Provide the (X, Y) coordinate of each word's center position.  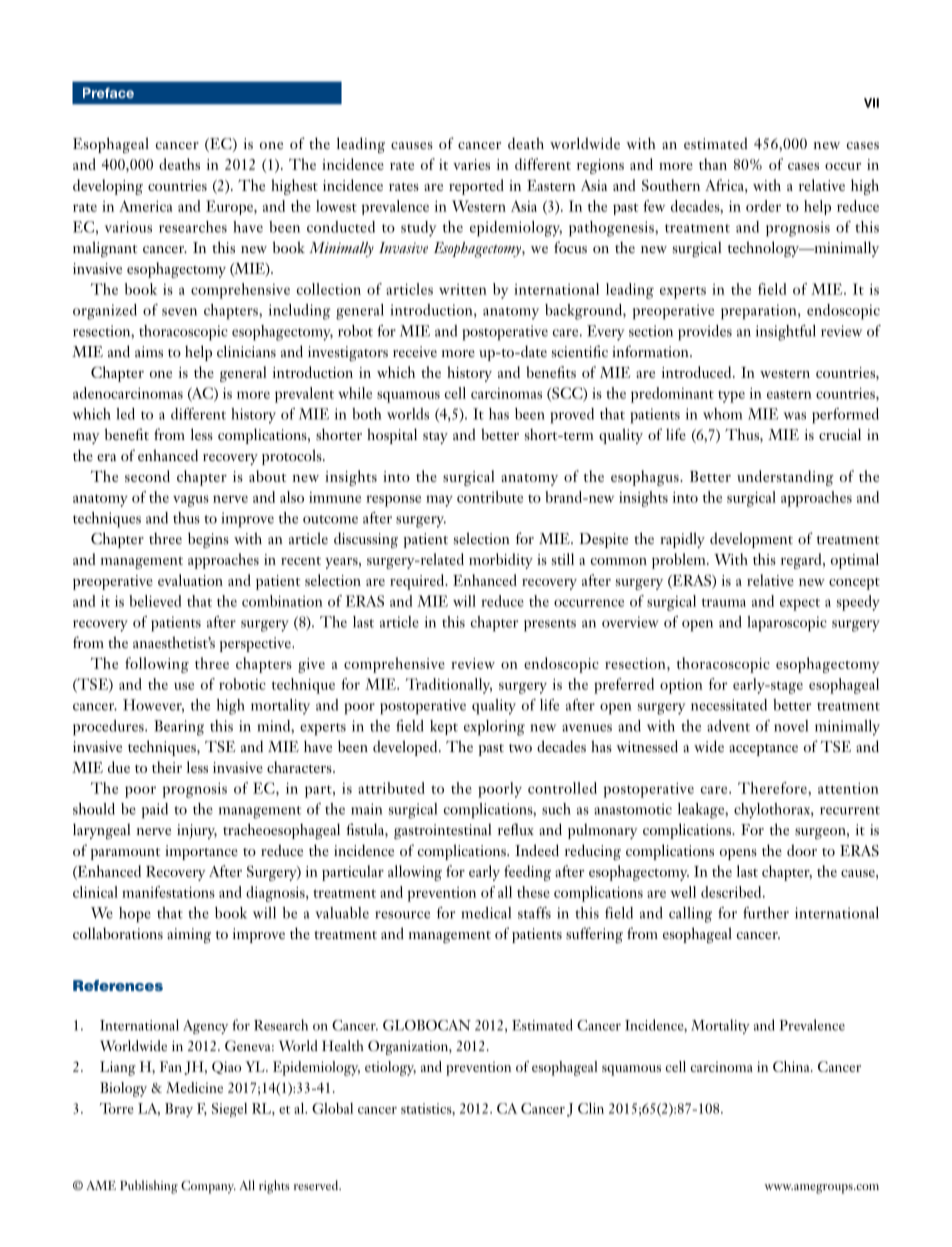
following (157, 665)
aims (149, 352)
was (795, 416)
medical (486, 913)
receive (415, 351)
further (766, 913)
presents (550, 625)
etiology (390, 1068)
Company (208, 1187)
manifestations (168, 892)
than (713, 164)
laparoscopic (787, 624)
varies (471, 164)
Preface (108, 92)
